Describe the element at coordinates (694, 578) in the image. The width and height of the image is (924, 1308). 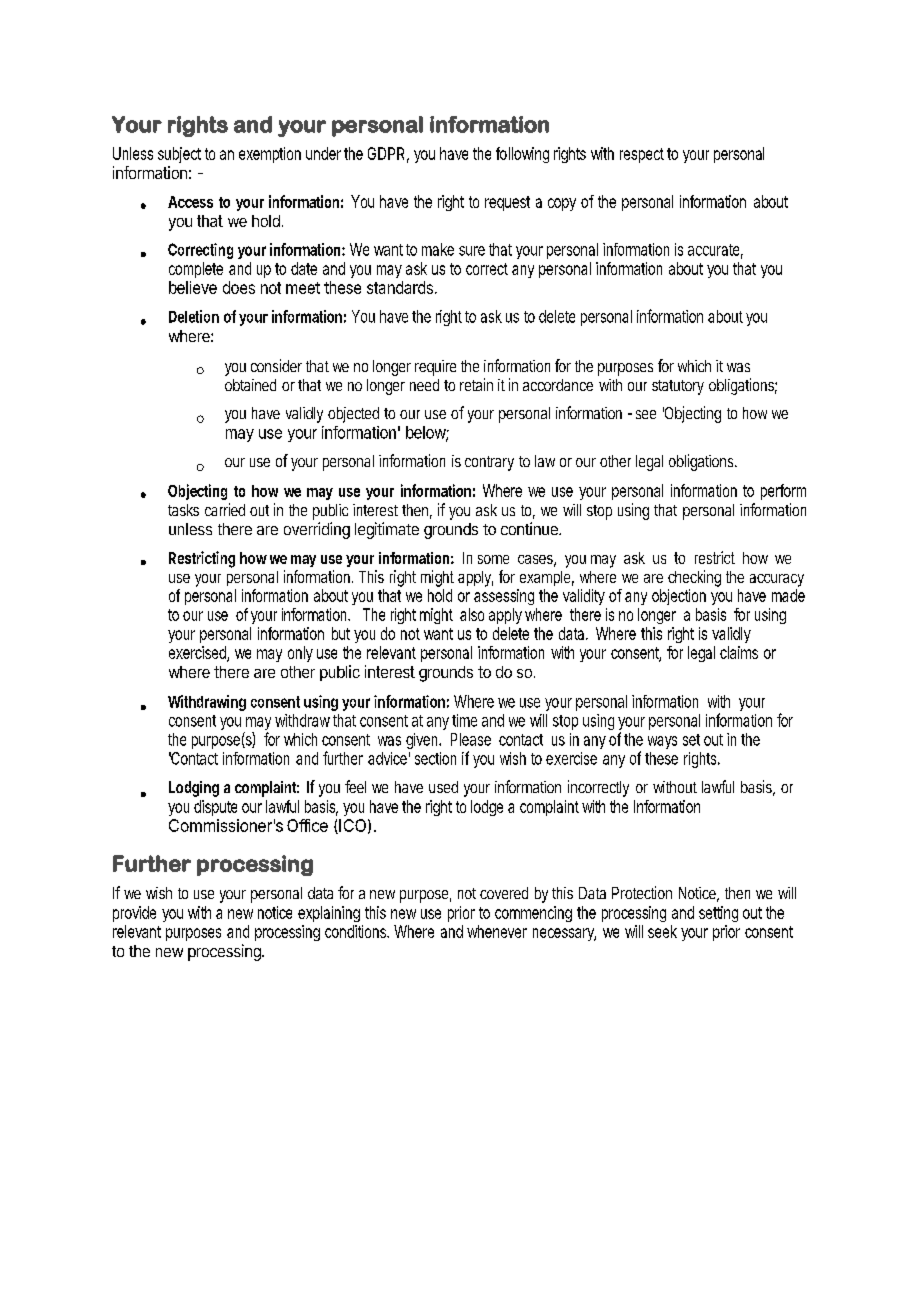
I see `checking` at that location.
